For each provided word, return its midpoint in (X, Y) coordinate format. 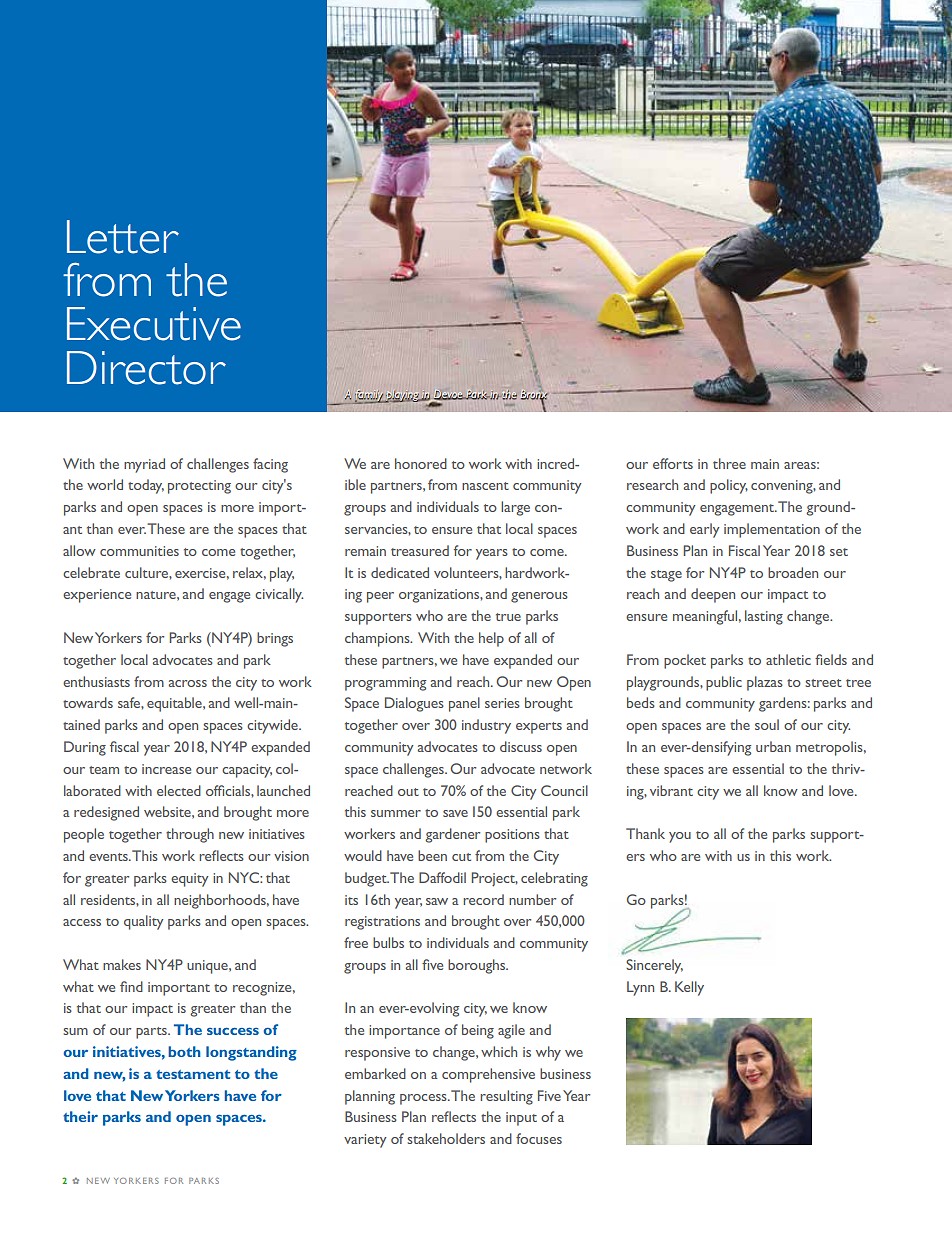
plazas (765, 683)
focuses (539, 1138)
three (729, 463)
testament (193, 1074)
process (424, 1099)
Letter (123, 237)
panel (464, 704)
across (188, 683)
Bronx (534, 395)
